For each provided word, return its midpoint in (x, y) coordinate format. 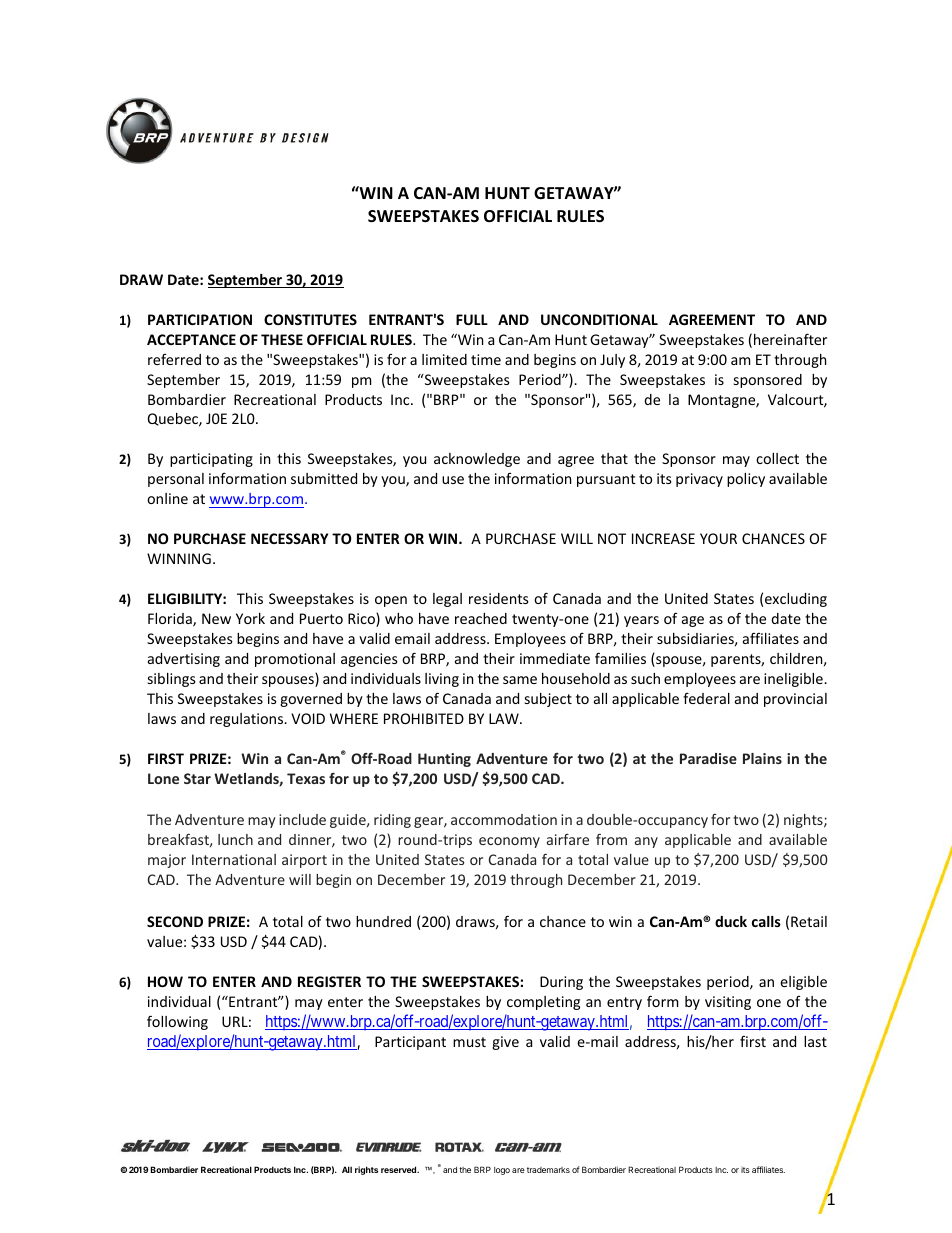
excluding (796, 600)
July (612, 361)
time (486, 359)
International (234, 859)
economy (509, 842)
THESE (282, 339)
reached (481, 618)
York (250, 618)
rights (366, 1170)
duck (731, 921)
